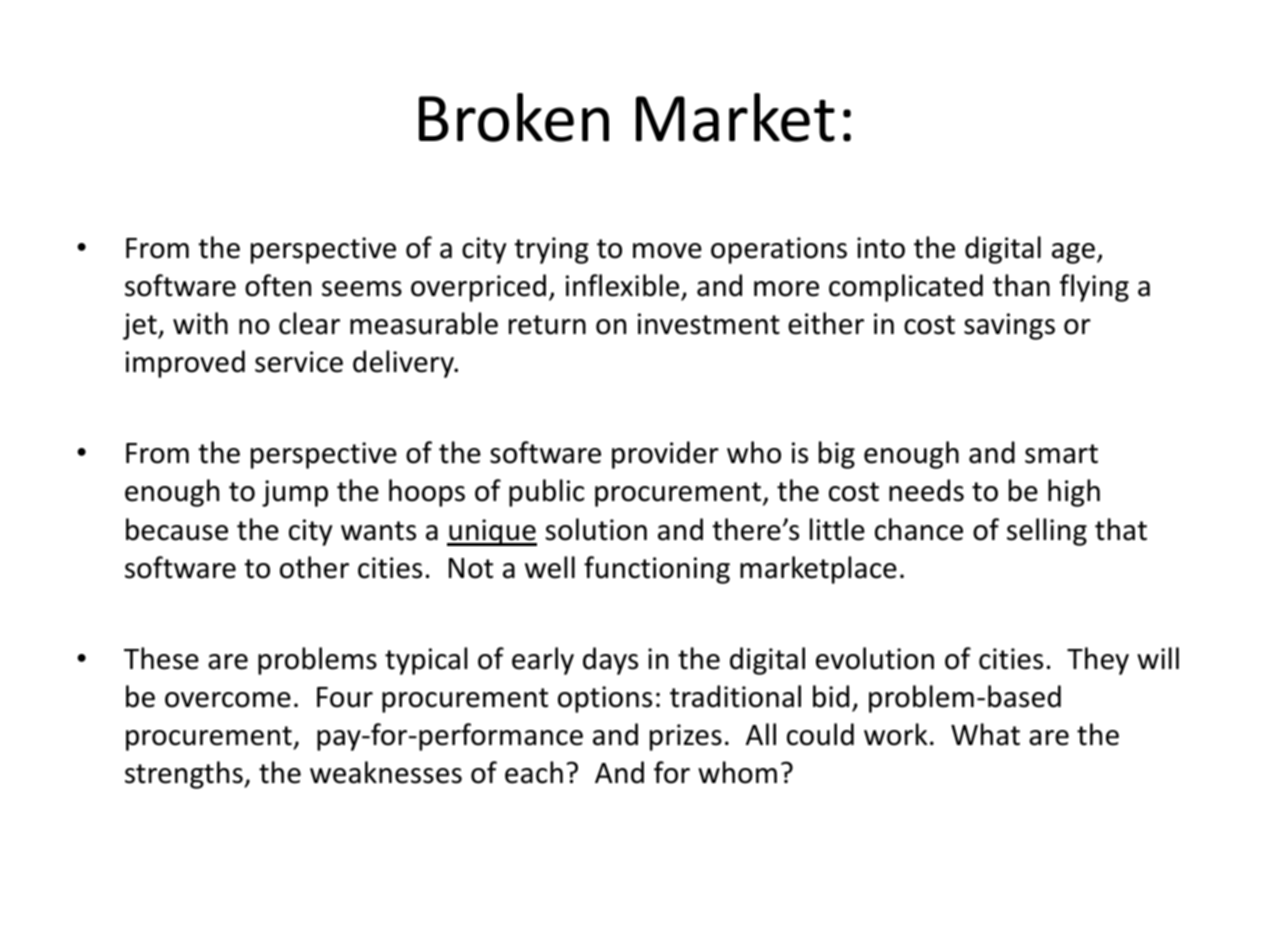  What do you see at coordinates (667, 251) in the screenshot?
I see `move` at bounding box center [667, 251].
